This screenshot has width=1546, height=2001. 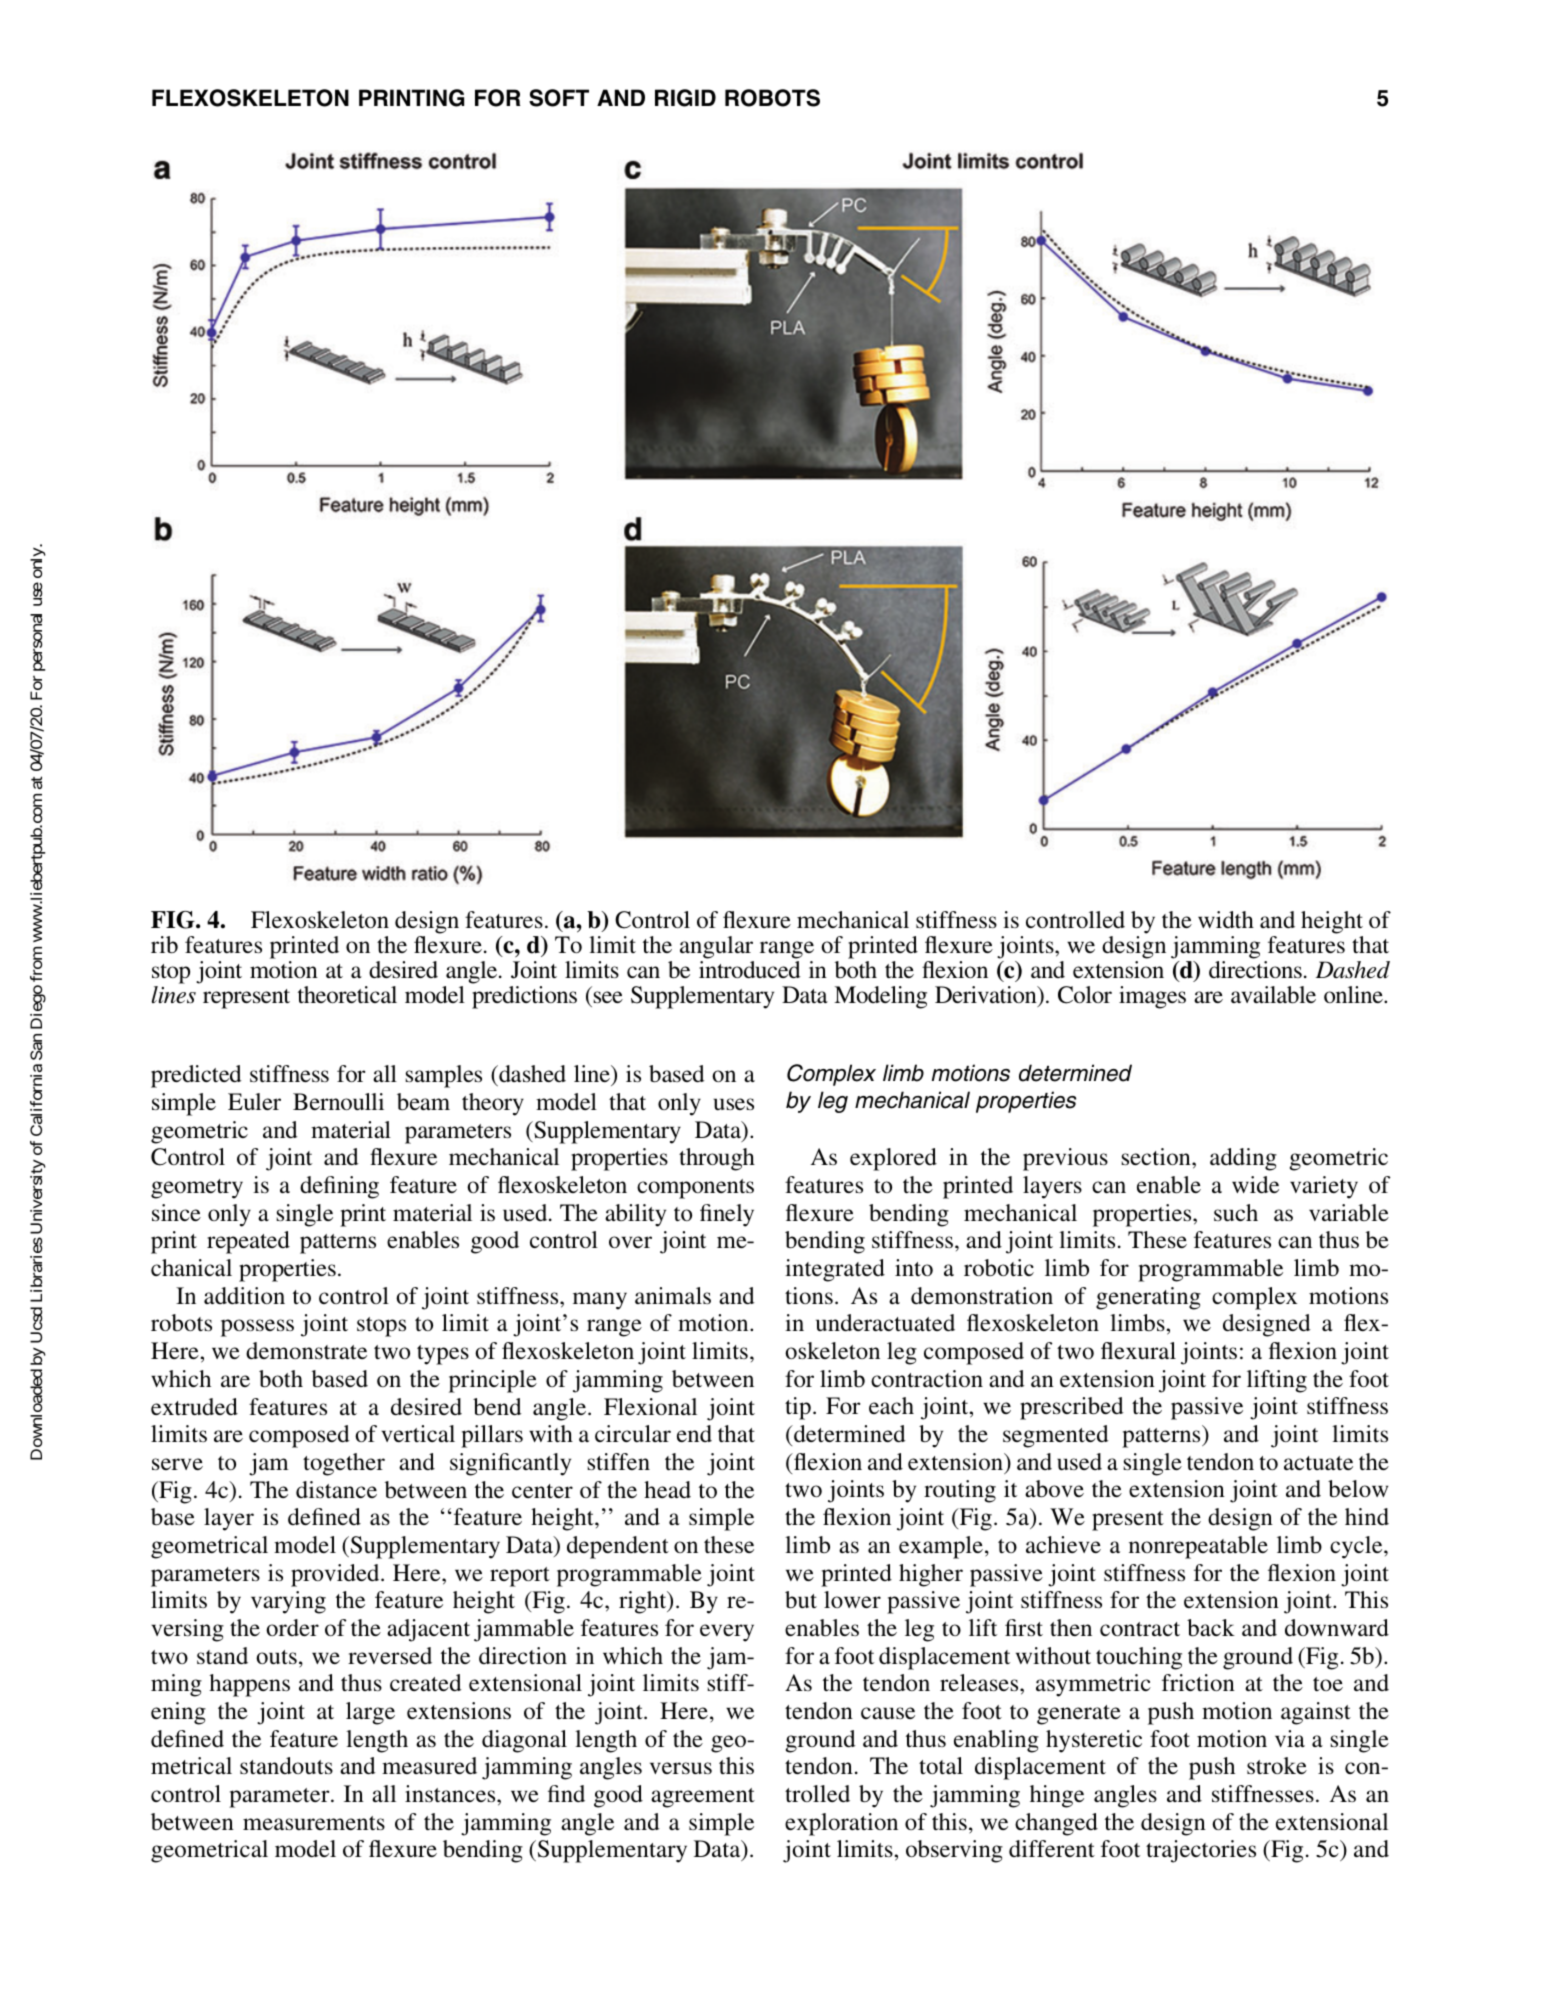 I want to click on together, so click(x=344, y=1464).
